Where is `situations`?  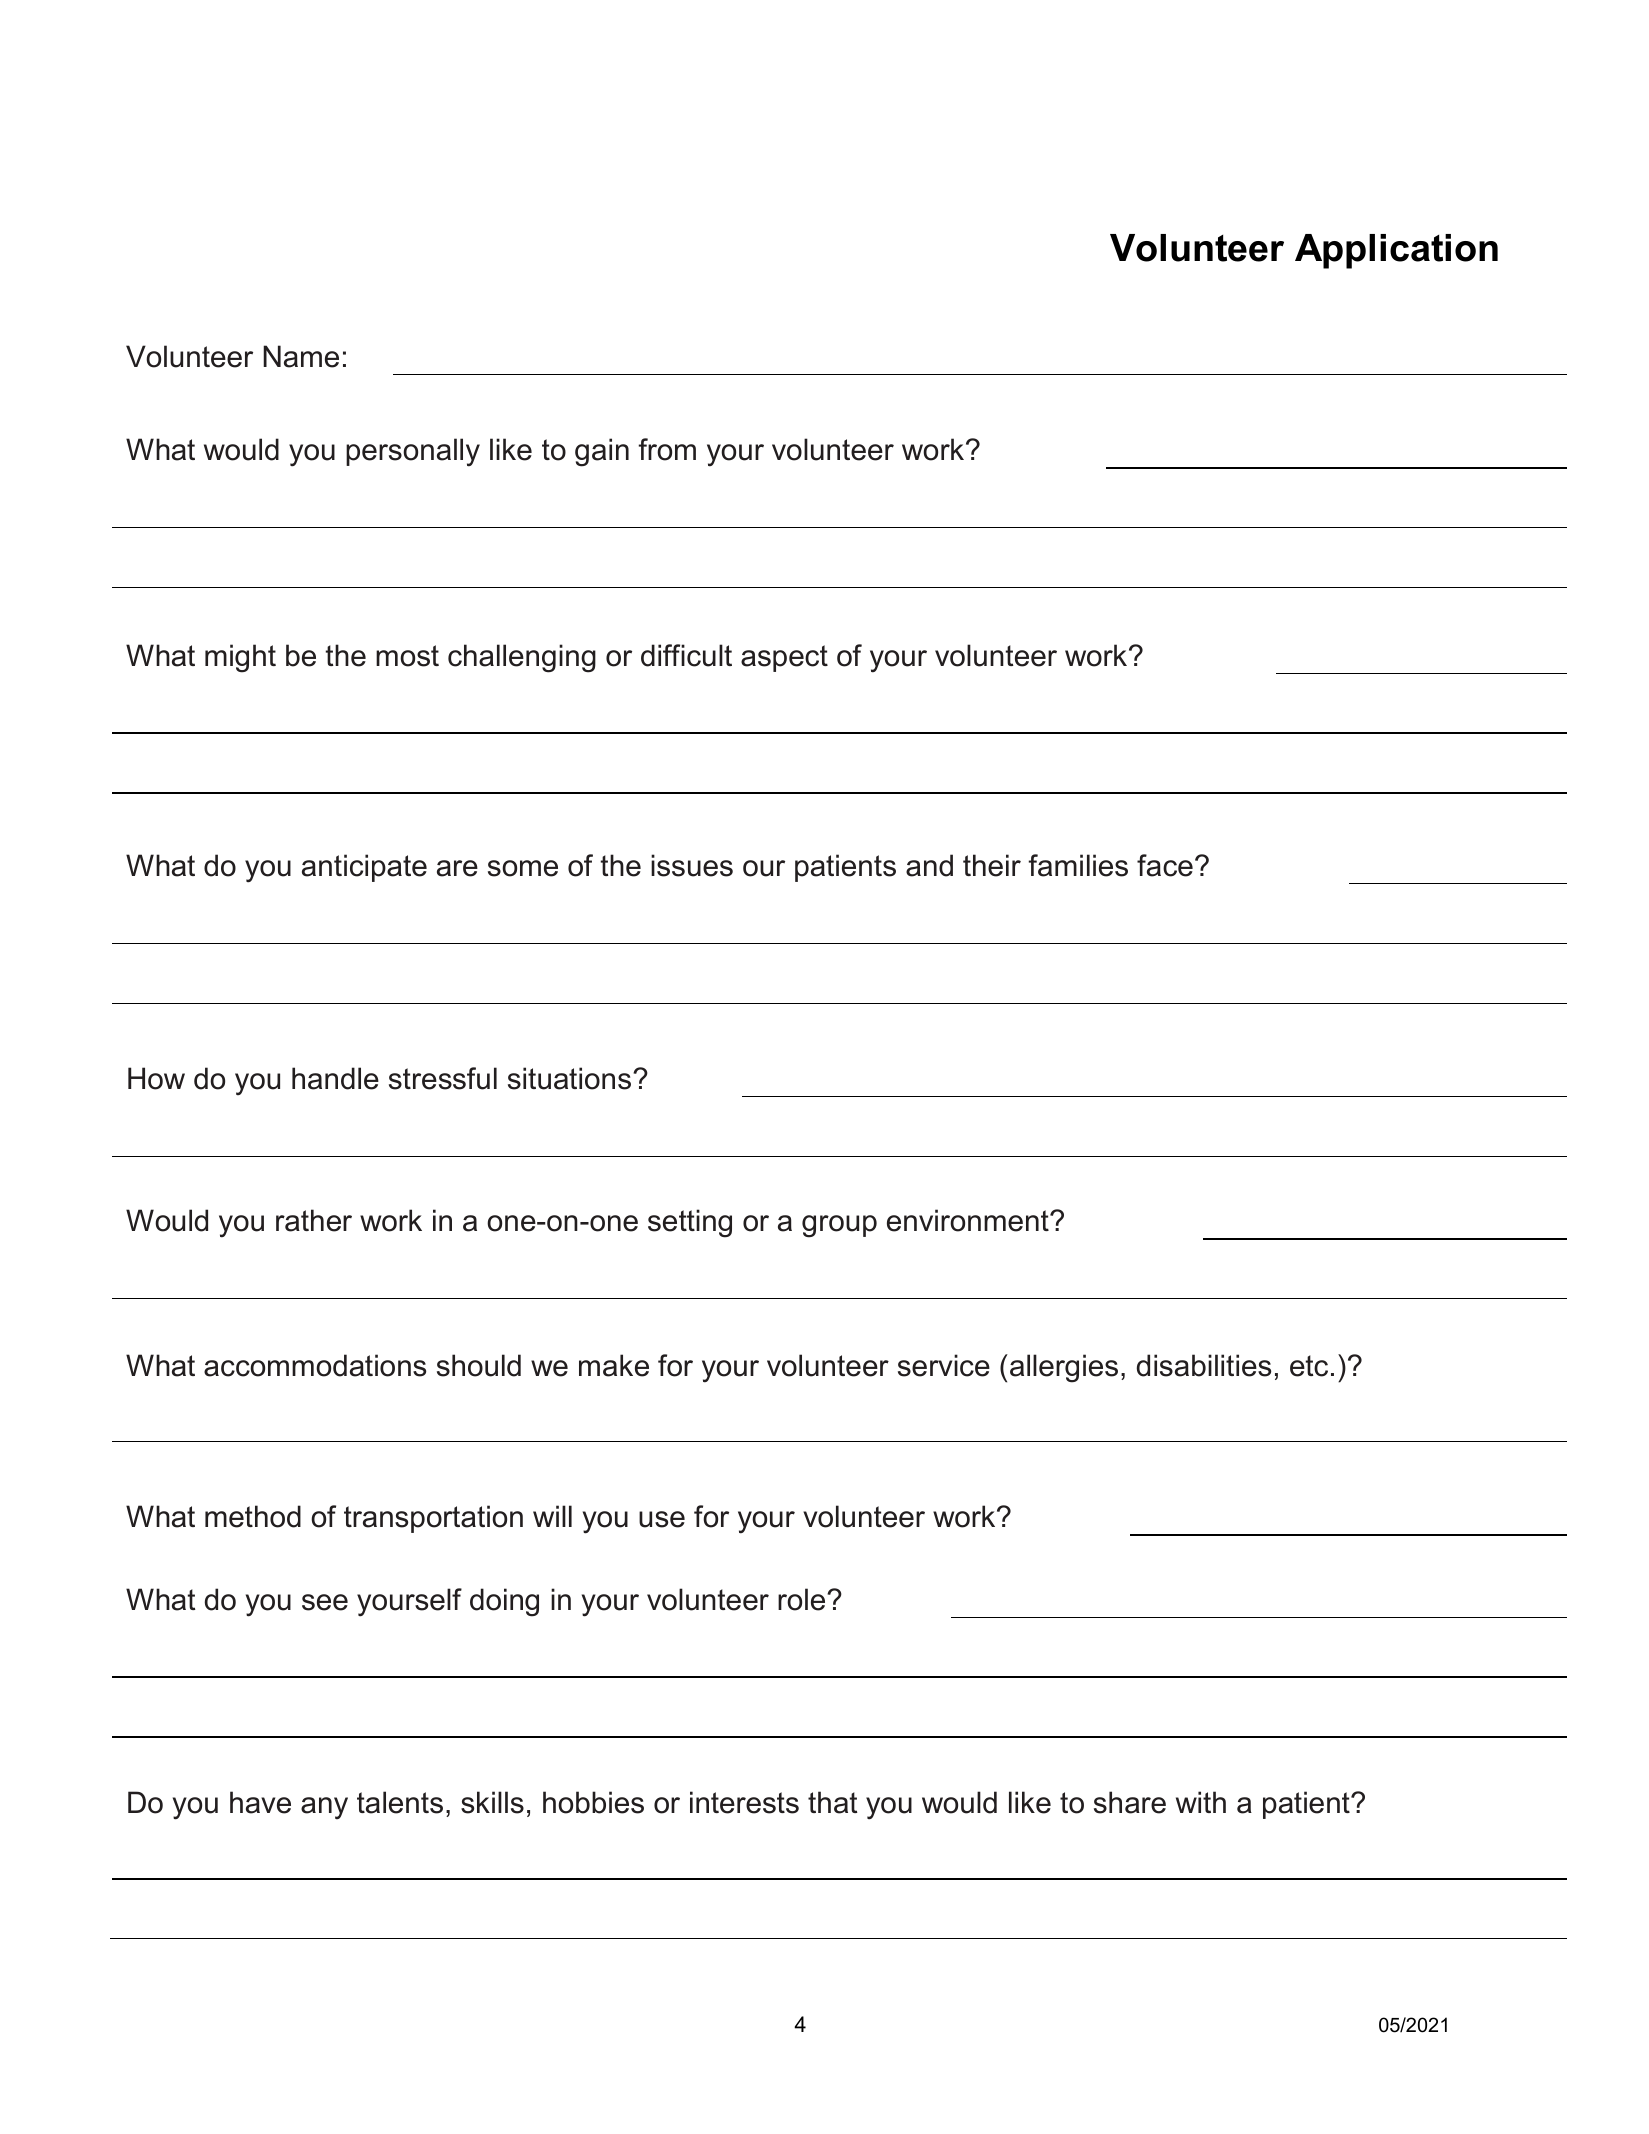
situations is located at coordinates (571, 1078).
